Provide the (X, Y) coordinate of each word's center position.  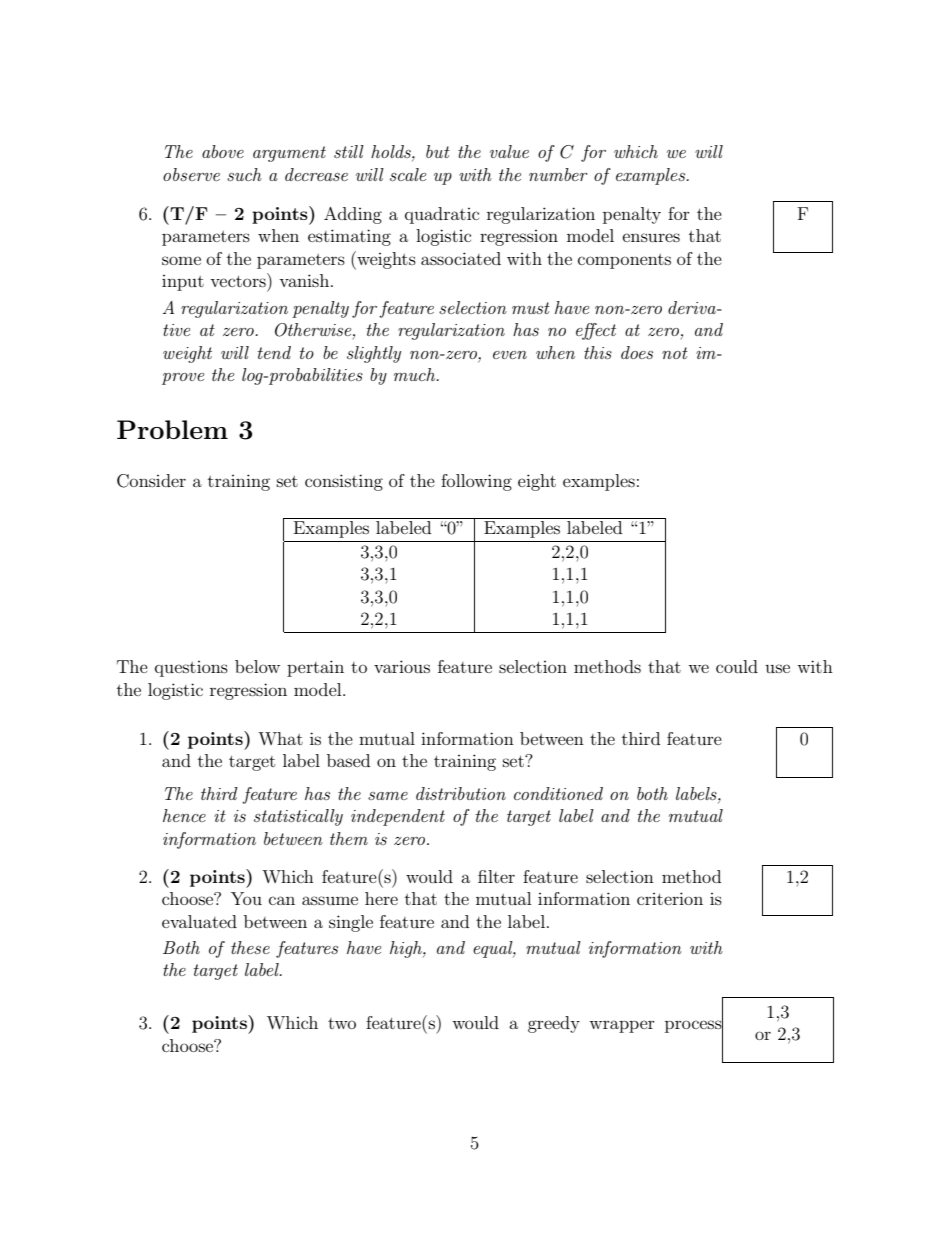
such (244, 174)
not (675, 353)
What (280, 738)
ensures (651, 237)
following (476, 482)
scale (408, 174)
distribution (461, 793)
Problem (172, 429)
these (250, 947)
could (737, 666)
